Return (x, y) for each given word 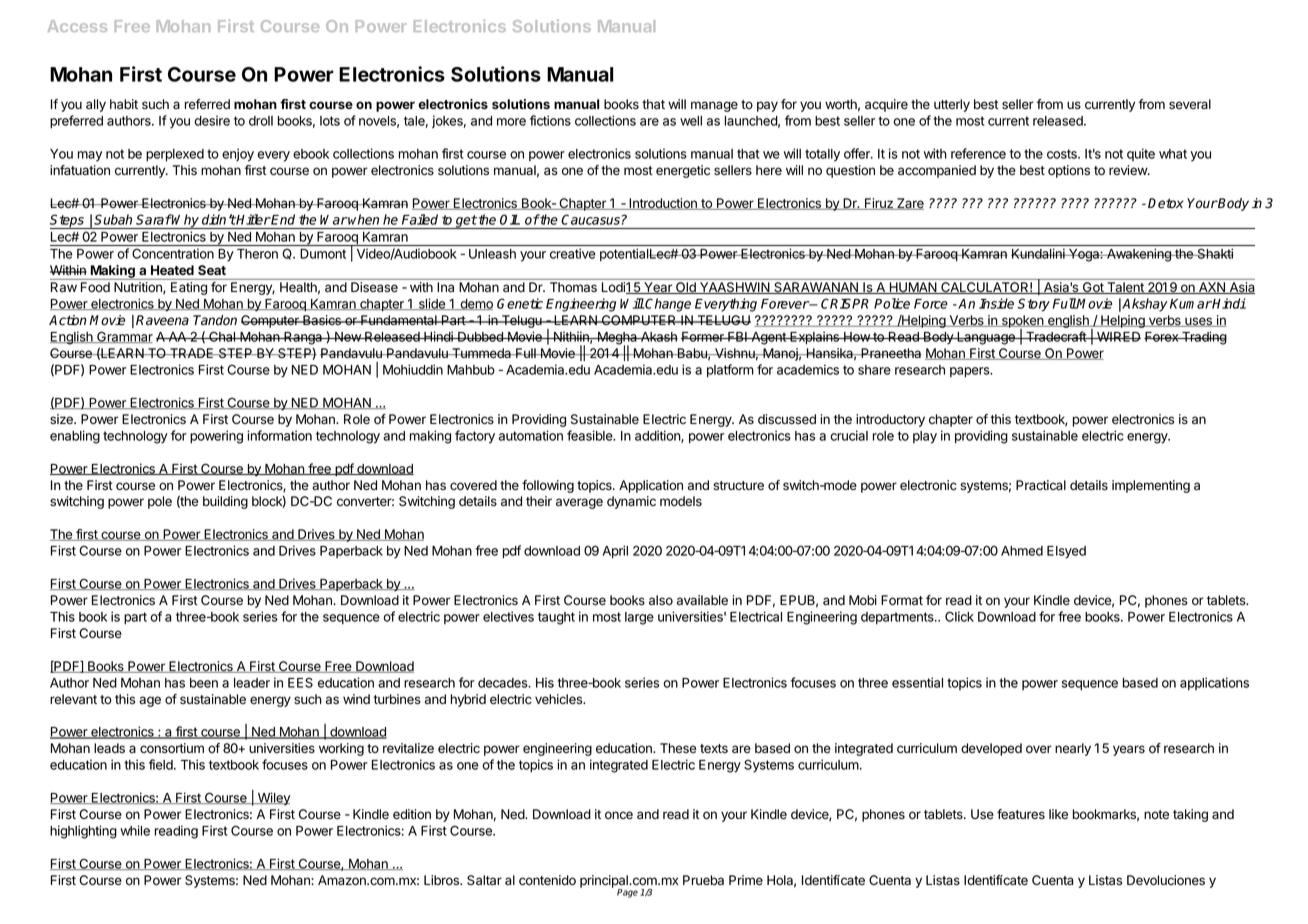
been (204, 683)
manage (714, 106)
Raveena (162, 320)
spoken (1022, 323)
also (661, 600)
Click (959, 616)
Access (77, 26)
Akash (658, 337)
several (1190, 104)
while (135, 830)
